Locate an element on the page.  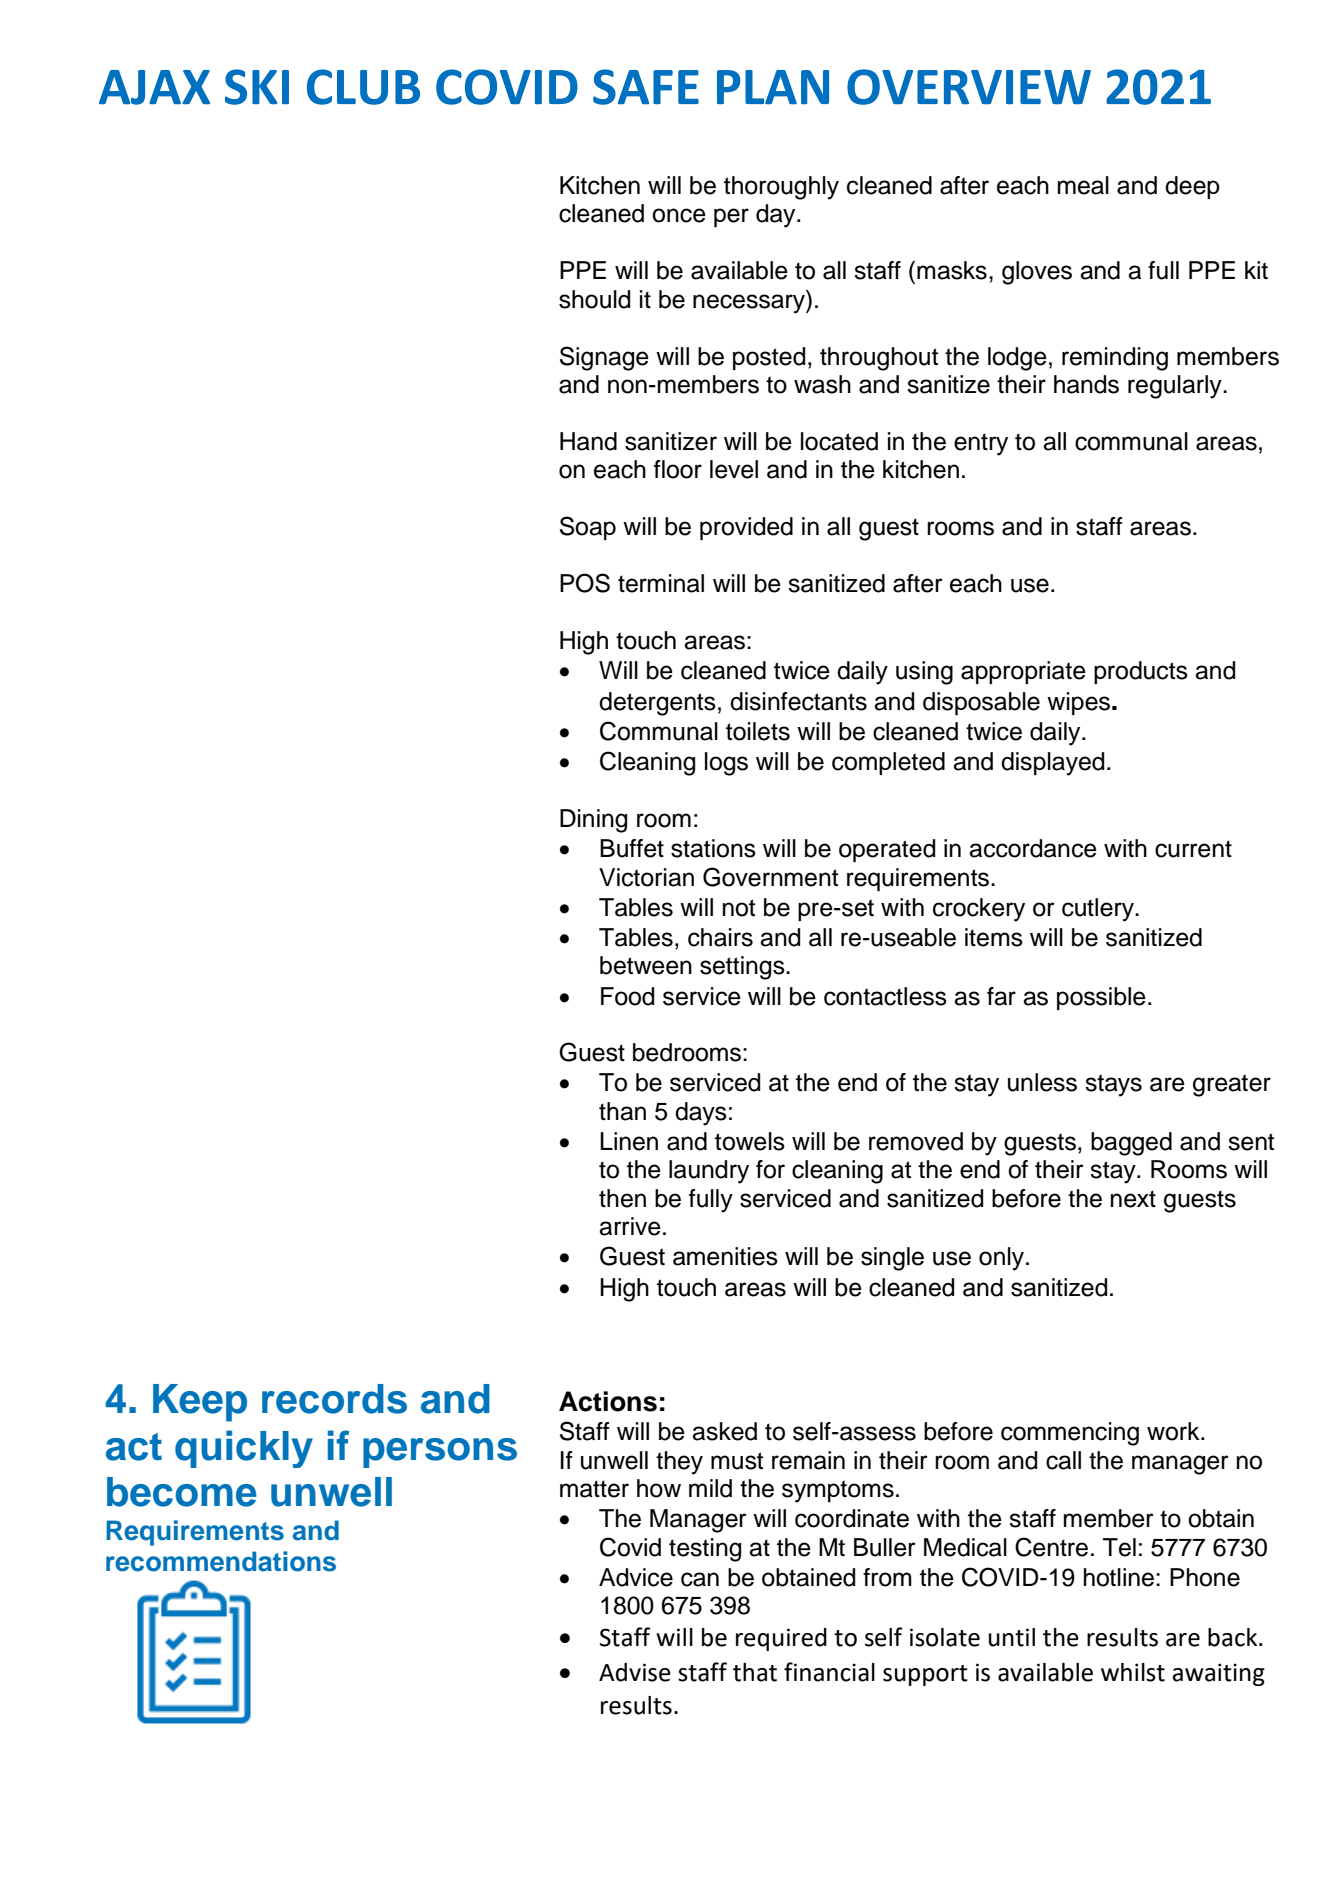
SKI is located at coordinates (257, 87).
